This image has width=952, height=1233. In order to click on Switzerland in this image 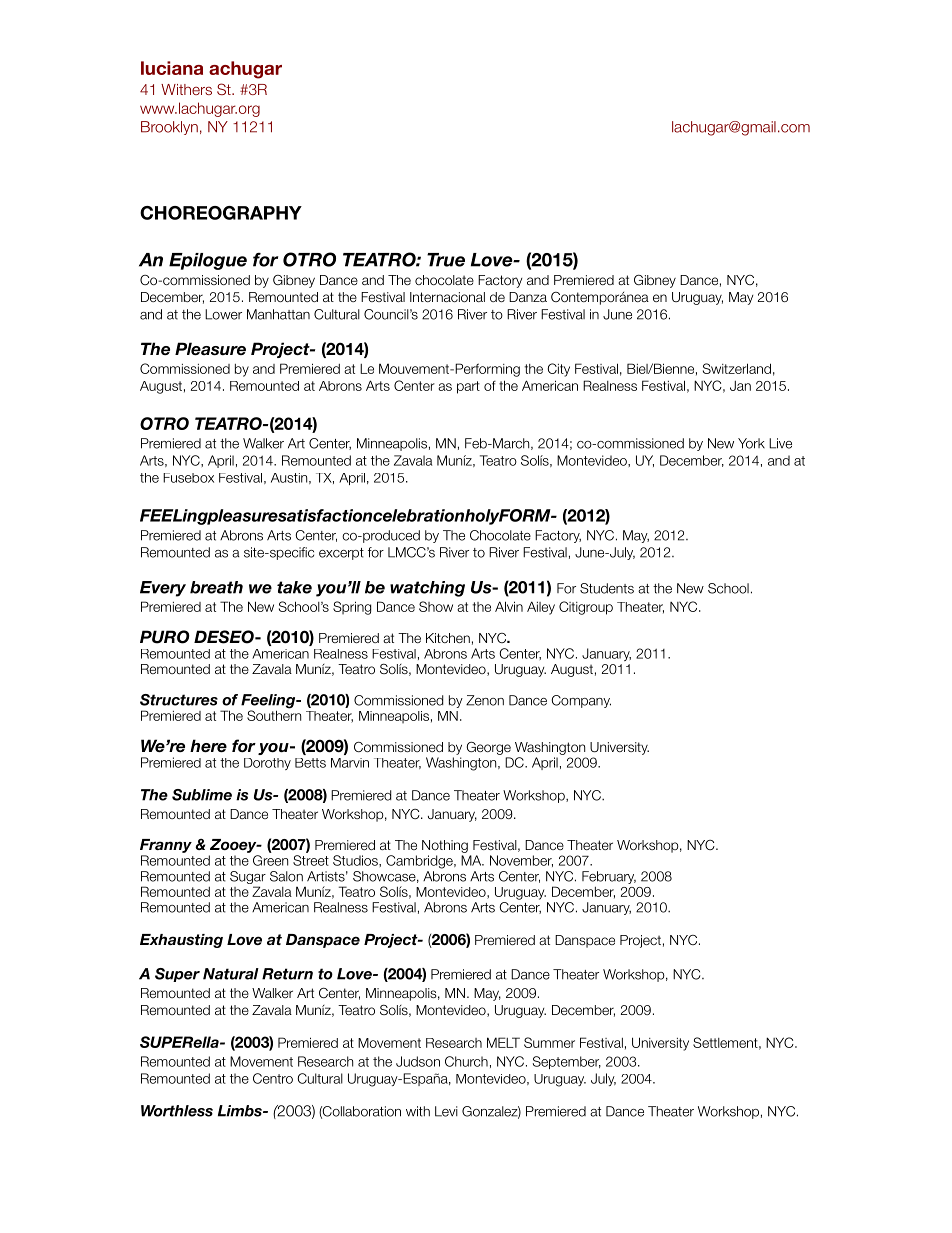, I will do `click(737, 368)`.
